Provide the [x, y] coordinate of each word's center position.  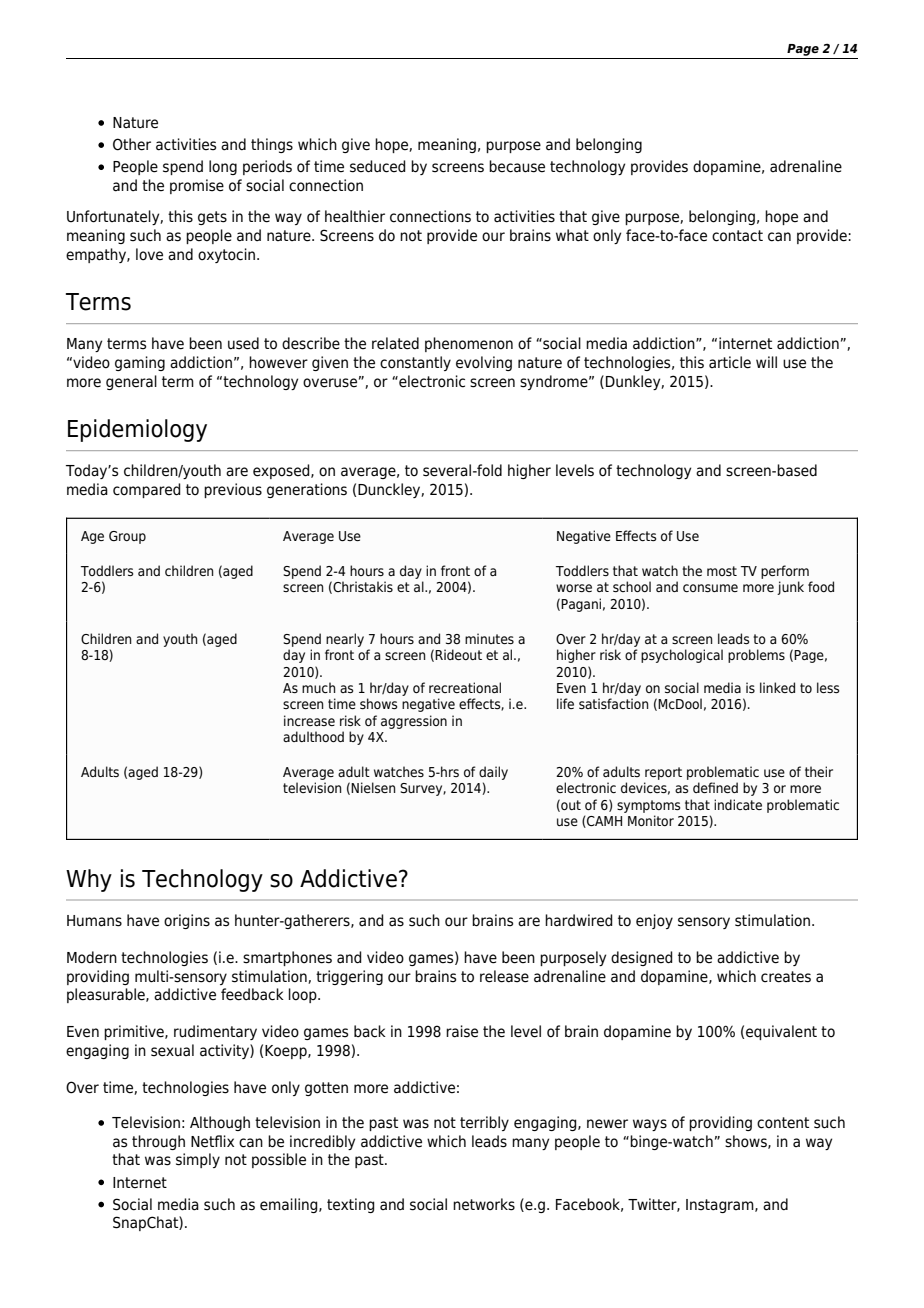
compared [147, 490]
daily [493, 773]
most [722, 571]
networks [484, 1204]
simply [198, 1160]
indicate [738, 804]
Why [89, 880]
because [517, 166]
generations [307, 490]
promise [197, 186]
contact [737, 236]
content [783, 1123]
